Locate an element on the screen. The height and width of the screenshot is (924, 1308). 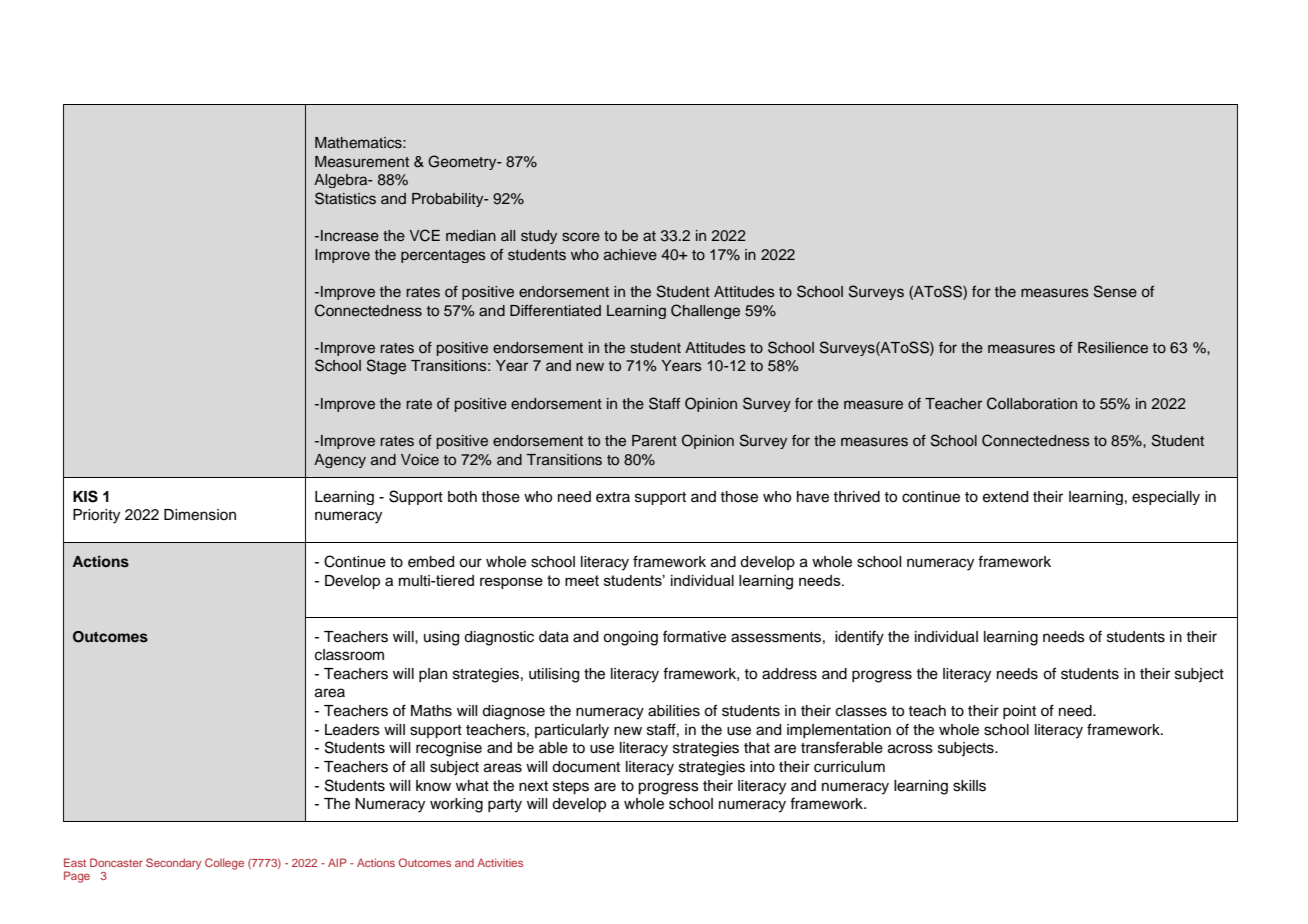
Differentiated is located at coordinates (555, 311).
